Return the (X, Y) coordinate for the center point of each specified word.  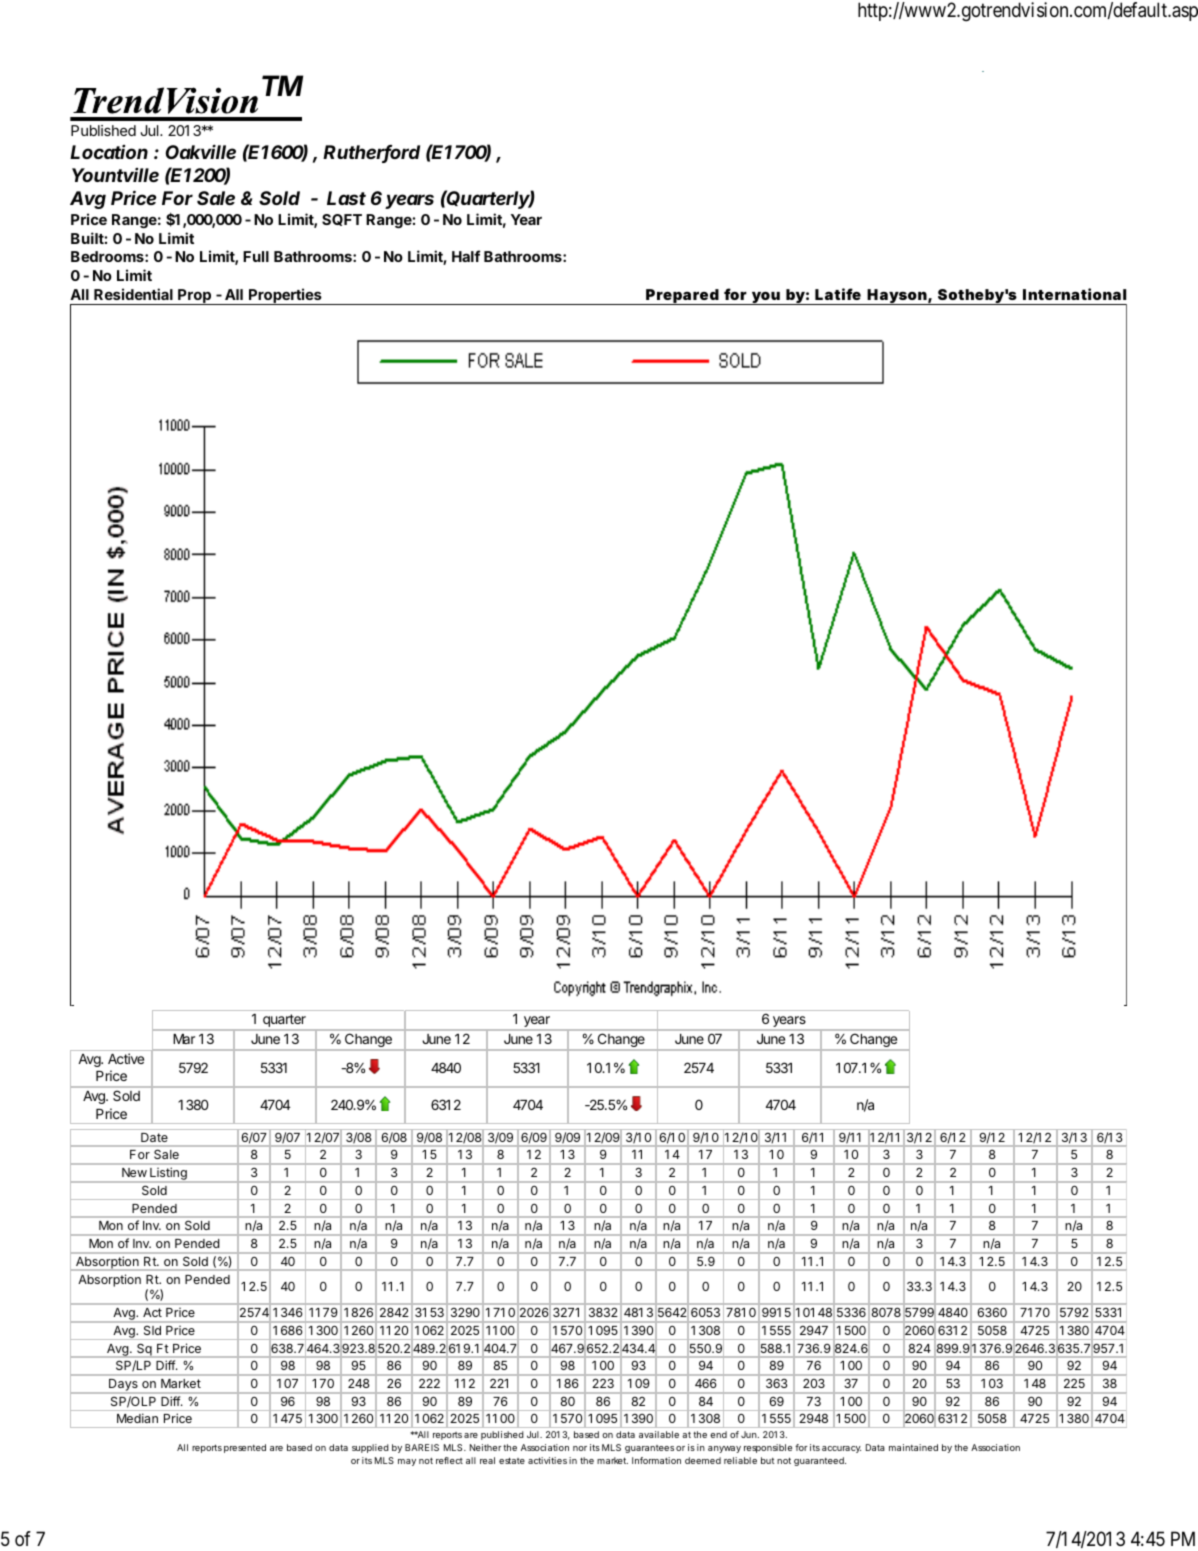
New (134, 1172)
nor (580, 1448)
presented (245, 1448)
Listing (168, 1175)
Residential (133, 294)
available (659, 1434)
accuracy (841, 1449)
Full (256, 256)
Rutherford (371, 153)
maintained (913, 1447)
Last (346, 198)
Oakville (201, 151)
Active (126, 1058)
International (1074, 294)
